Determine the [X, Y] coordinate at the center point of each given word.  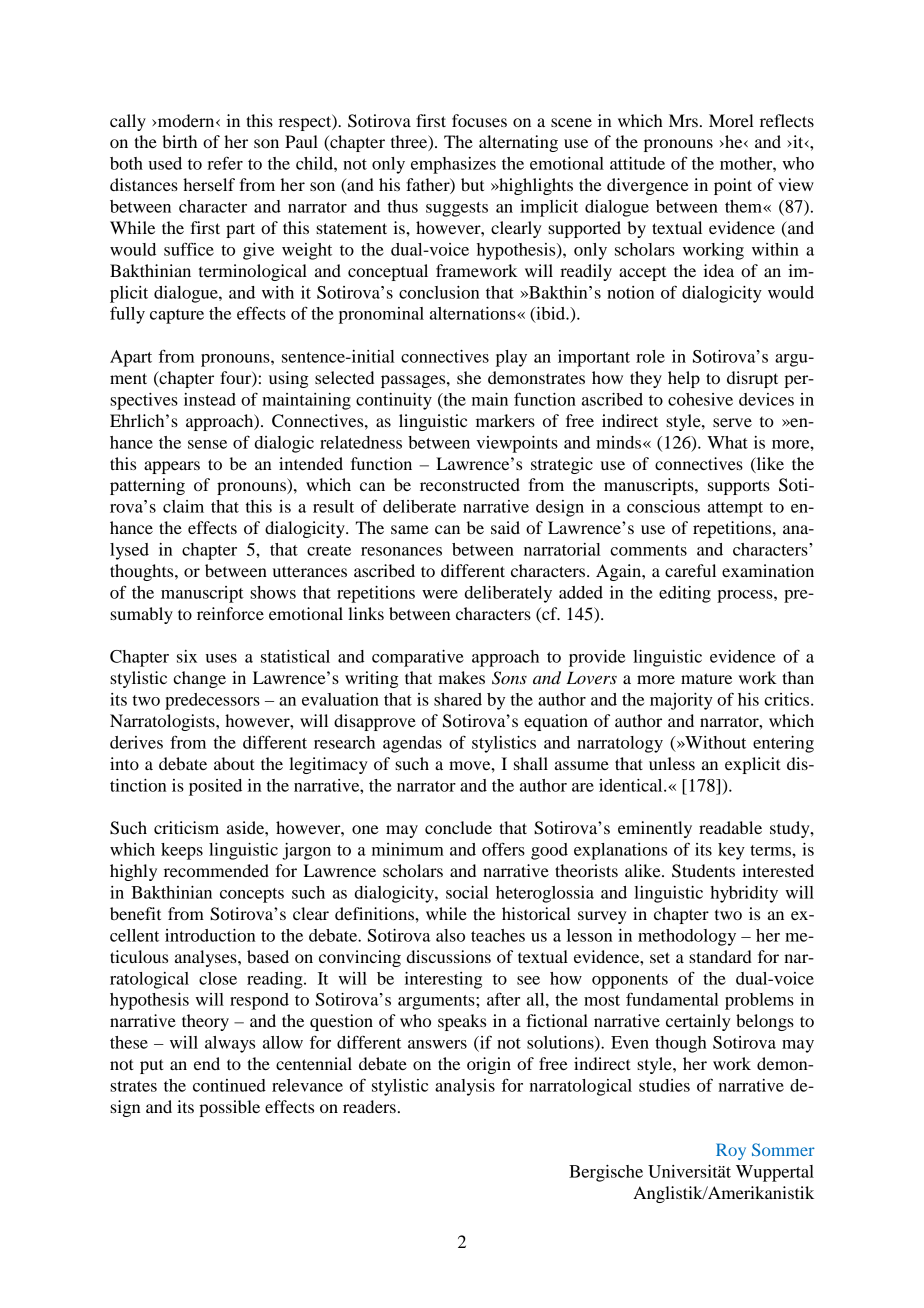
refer [225, 163]
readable [730, 827]
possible [229, 1108]
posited [215, 787]
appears [172, 467]
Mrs [683, 120]
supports [739, 487]
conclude [458, 827]
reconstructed [470, 484]
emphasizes [453, 165]
